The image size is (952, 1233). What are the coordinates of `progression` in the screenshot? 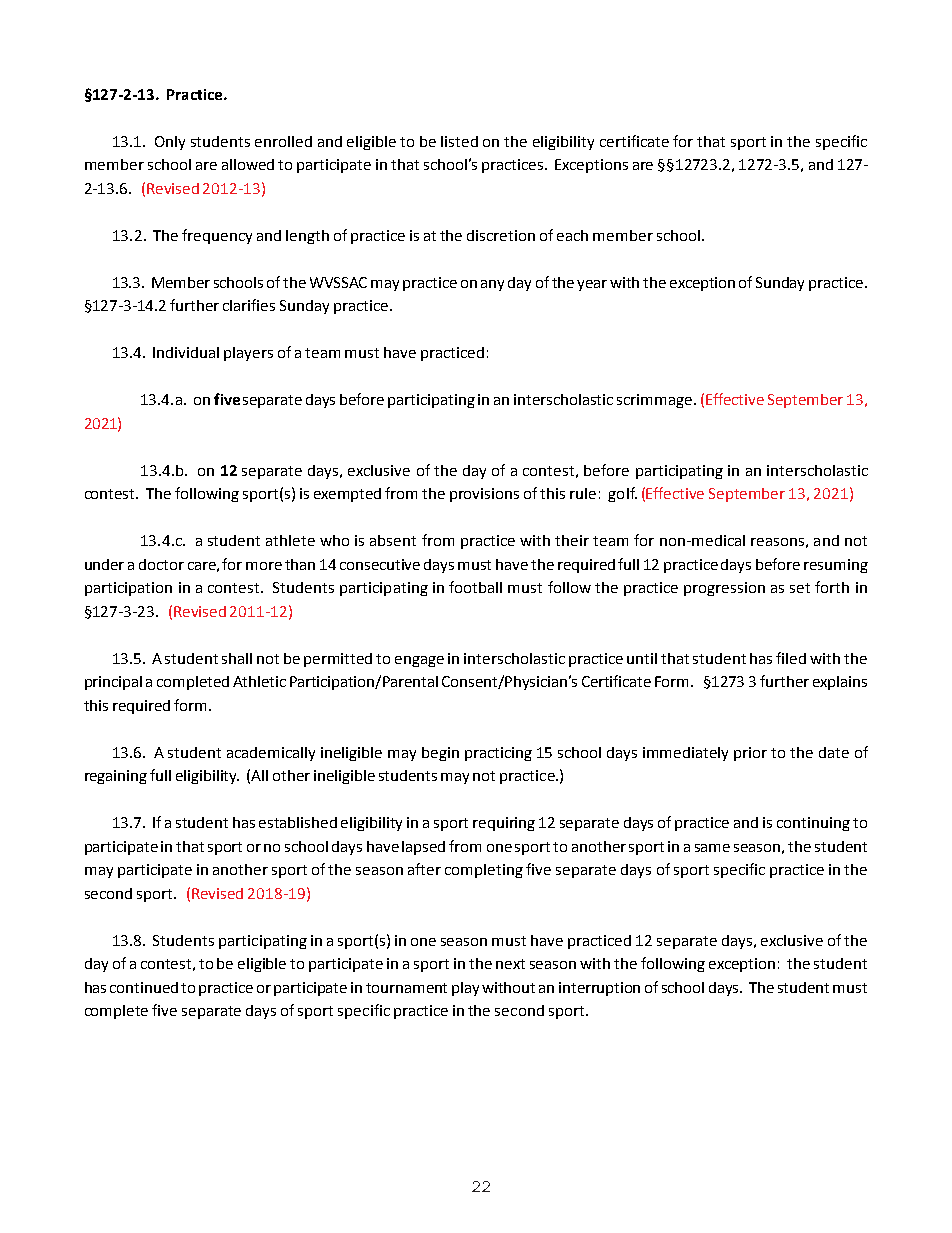 It's located at (724, 589).
